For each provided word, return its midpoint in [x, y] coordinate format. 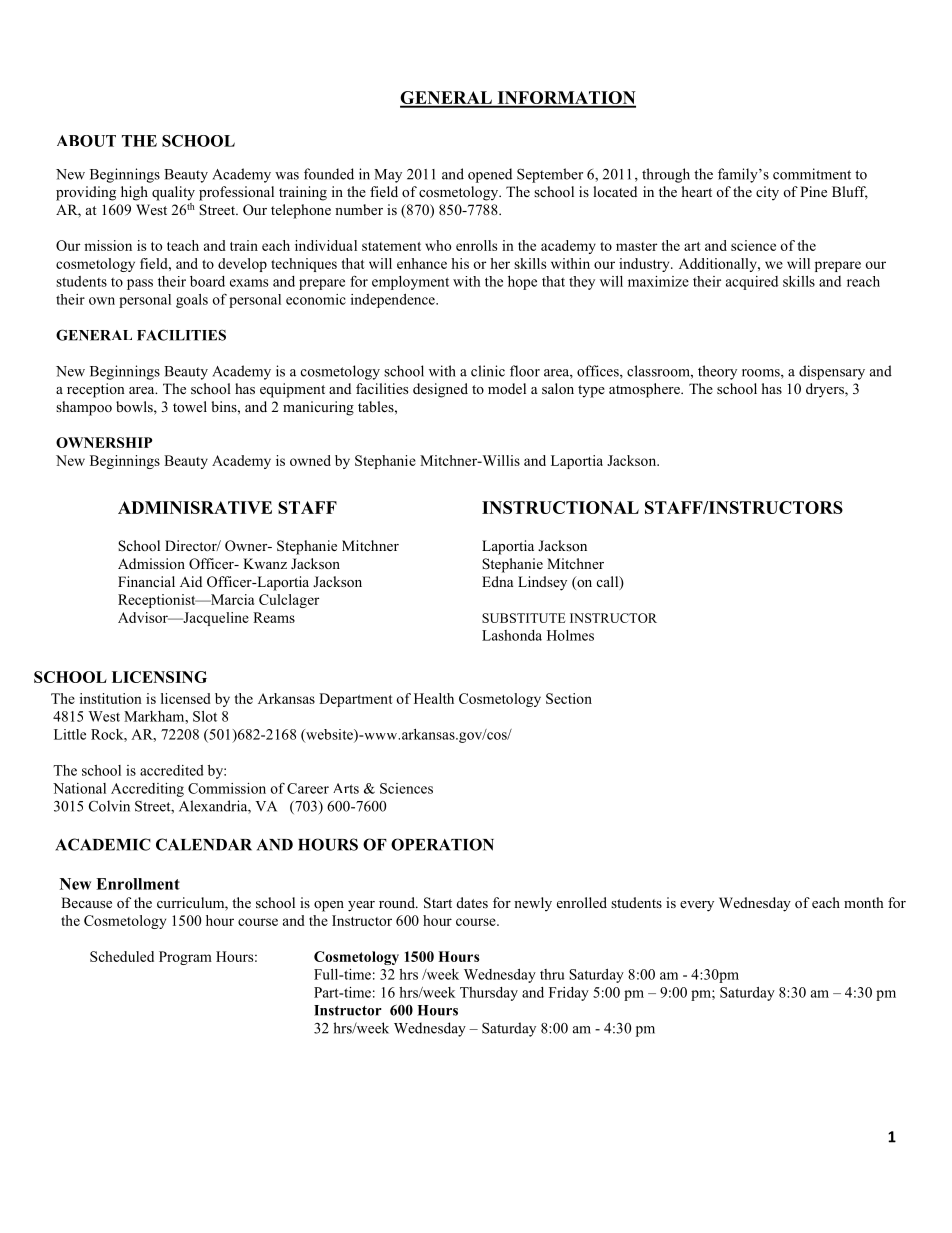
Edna [498, 581]
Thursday [489, 994]
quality [173, 193]
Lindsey [542, 583]
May [388, 176]
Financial [146, 581]
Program [185, 958]
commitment [812, 174]
